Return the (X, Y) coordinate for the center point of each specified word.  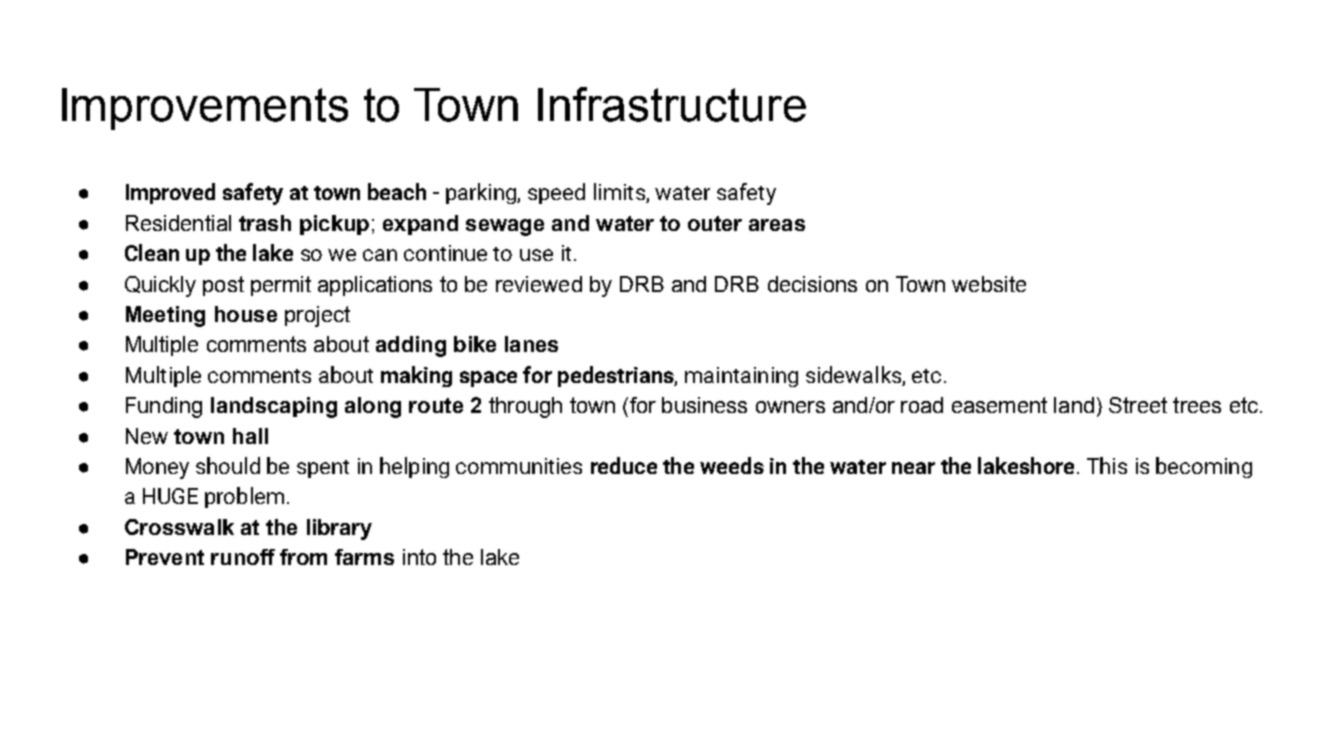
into (419, 557)
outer (715, 223)
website (989, 284)
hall (250, 436)
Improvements (205, 109)
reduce (624, 465)
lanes (531, 344)
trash (265, 223)
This (1107, 465)
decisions (812, 284)
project (317, 316)
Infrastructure (672, 104)
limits (620, 193)
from (303, 557)
